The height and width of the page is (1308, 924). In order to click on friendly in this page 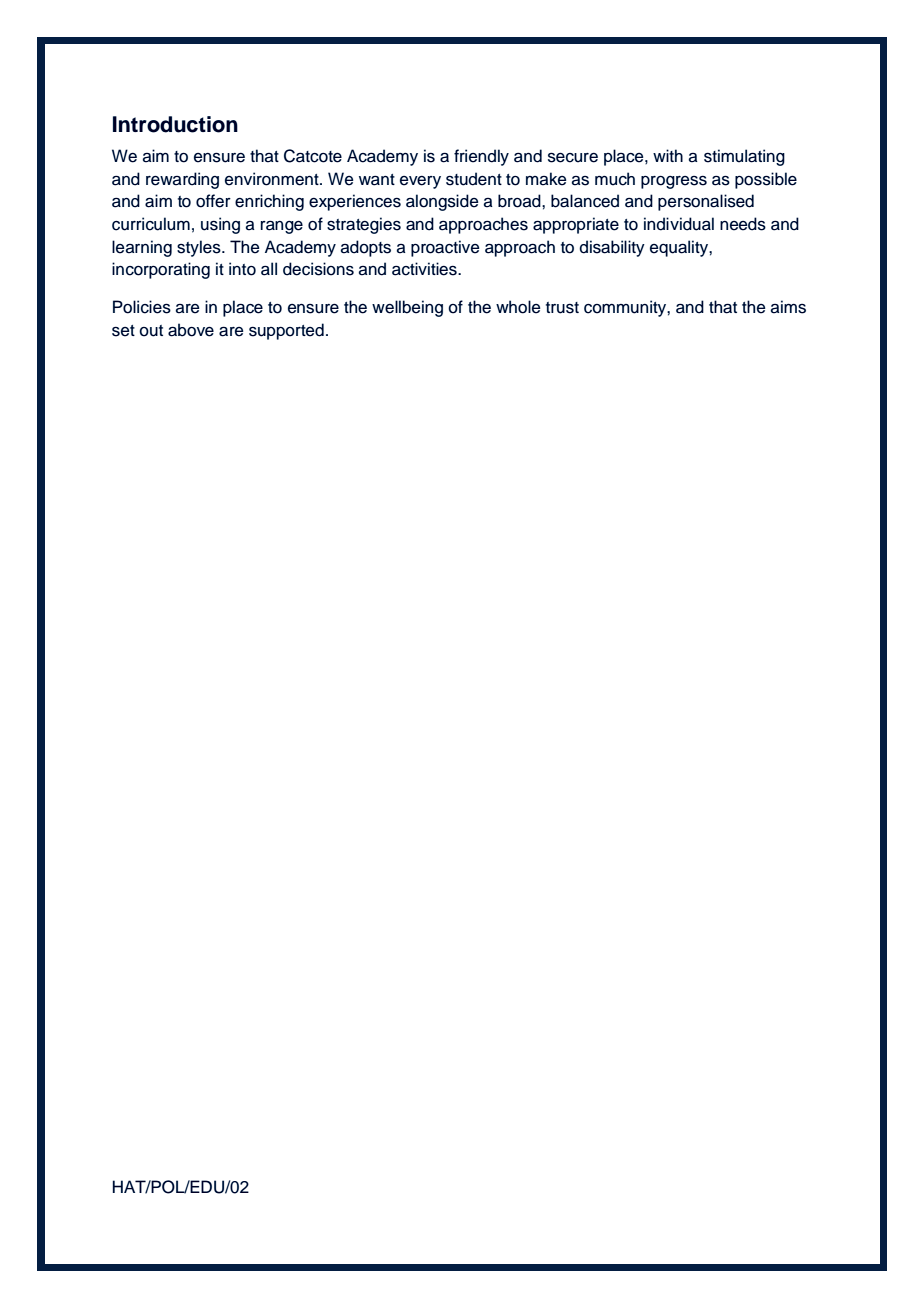, I will do `click(481, 157)`.
